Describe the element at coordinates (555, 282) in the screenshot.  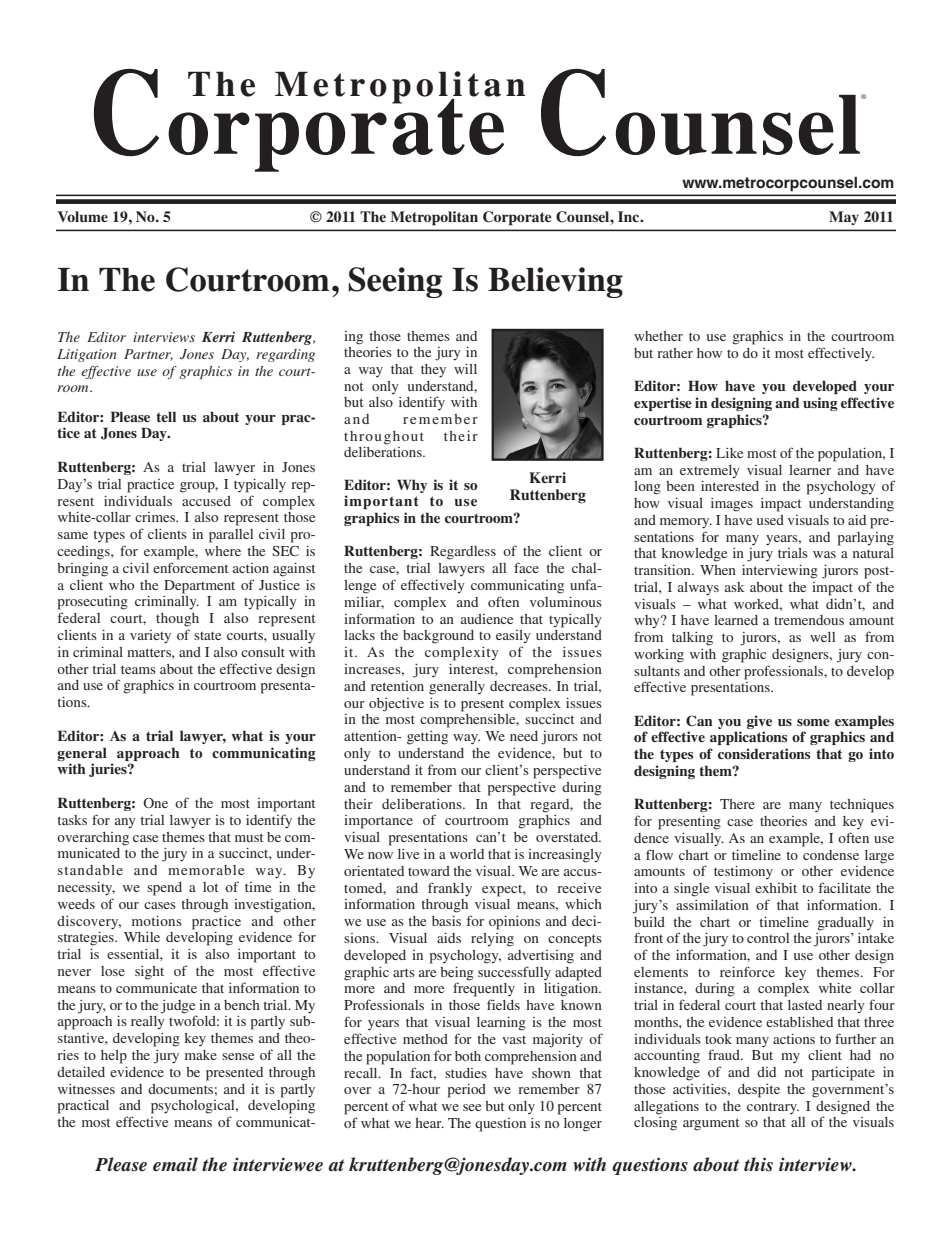
I see `Believing` at that location.
